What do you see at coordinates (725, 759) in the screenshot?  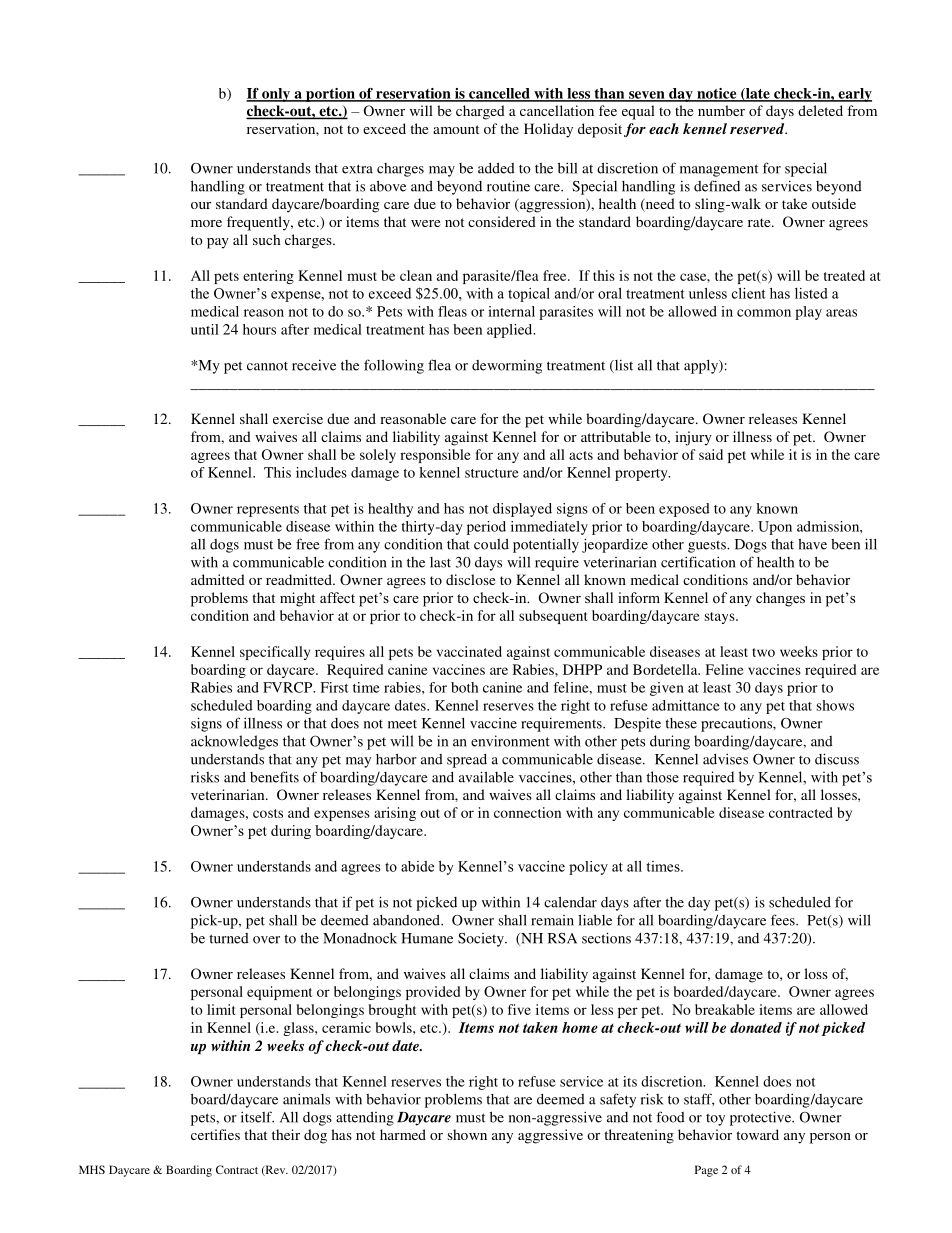 I see `advises` at bounding box center [725, 759].
